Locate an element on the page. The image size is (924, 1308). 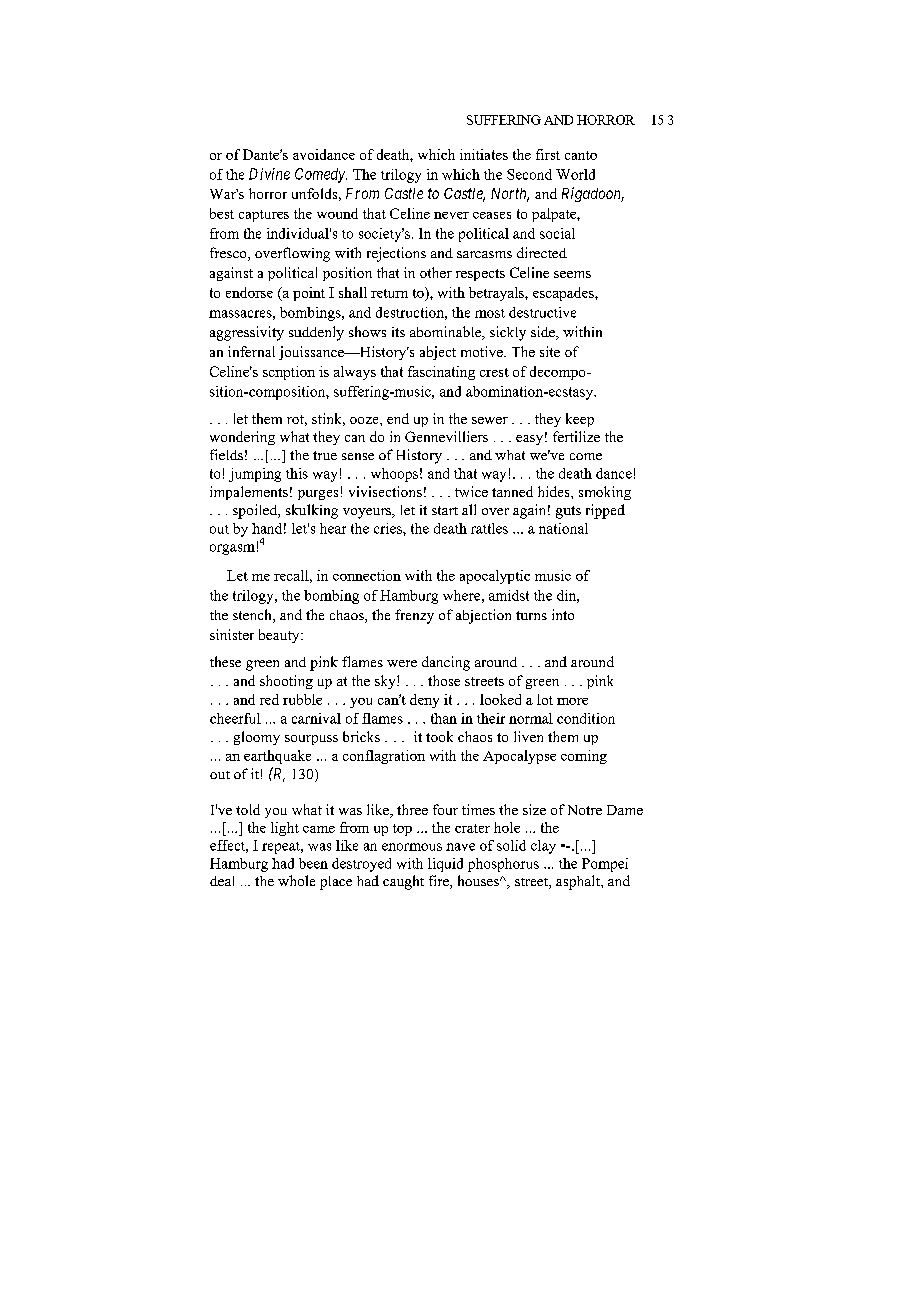
Divine is located at coordinates (269, 174).
